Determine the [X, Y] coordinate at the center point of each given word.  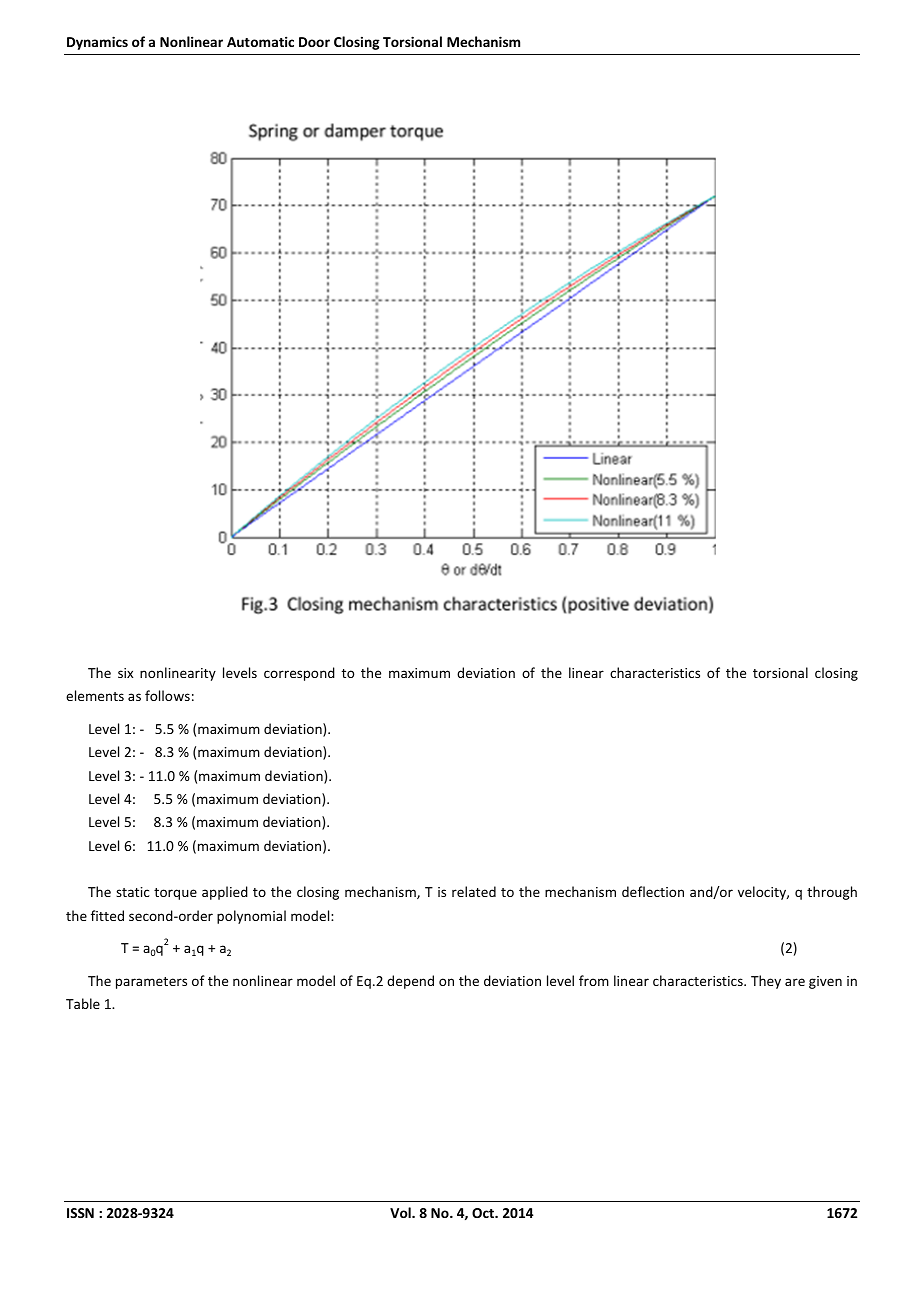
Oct [484, 1213]
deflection [653, 891]
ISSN [80, 1213]
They [766, 982]
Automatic [260, 41]
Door [314, 42]
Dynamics [97, 43]
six [125, 673]
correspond [299, 674]
